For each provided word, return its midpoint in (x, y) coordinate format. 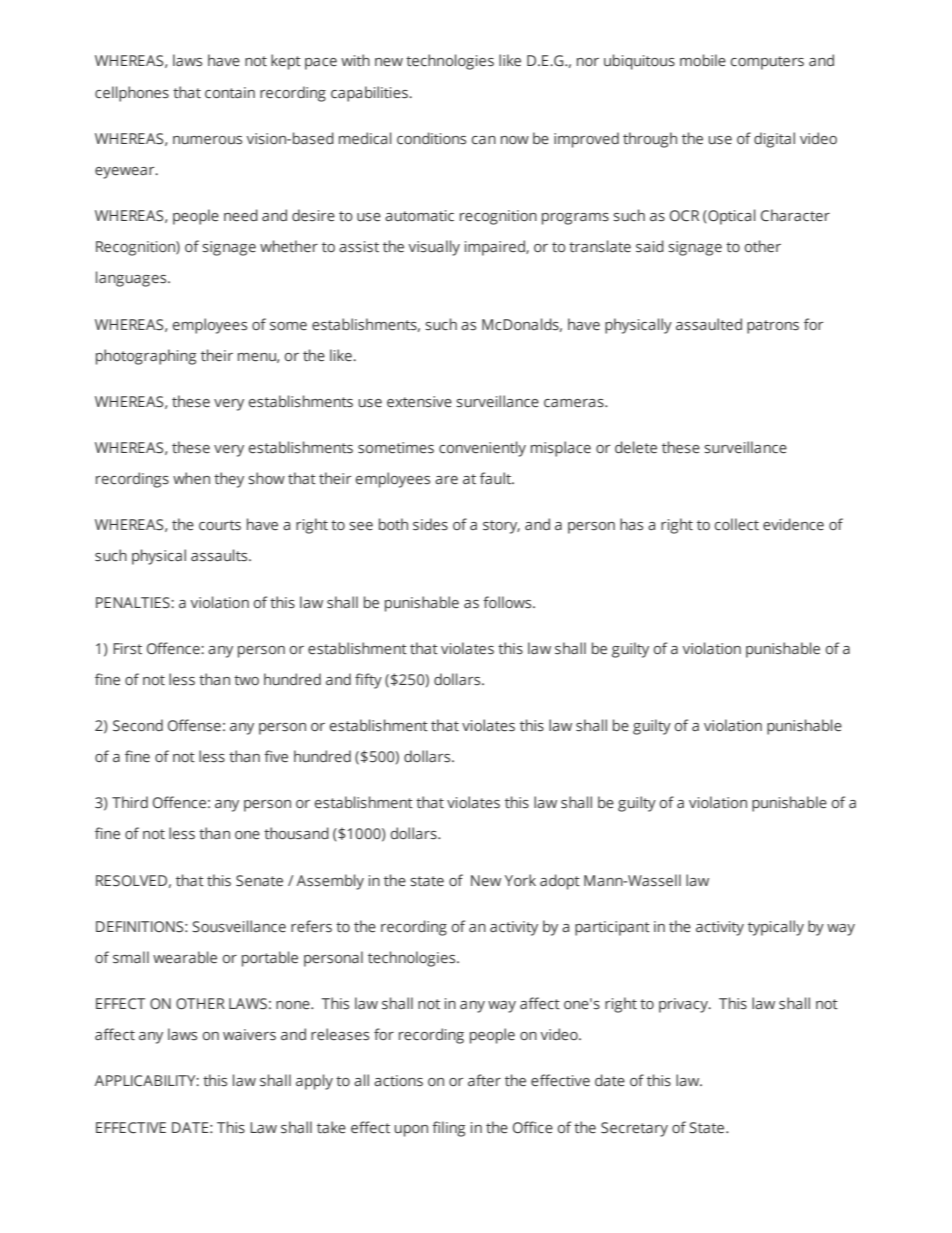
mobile (703, 60)
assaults (220, 555)
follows (508, 602)
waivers (249, 1035)
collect (737, 524)
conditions (431, 138)
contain (230, 92)
